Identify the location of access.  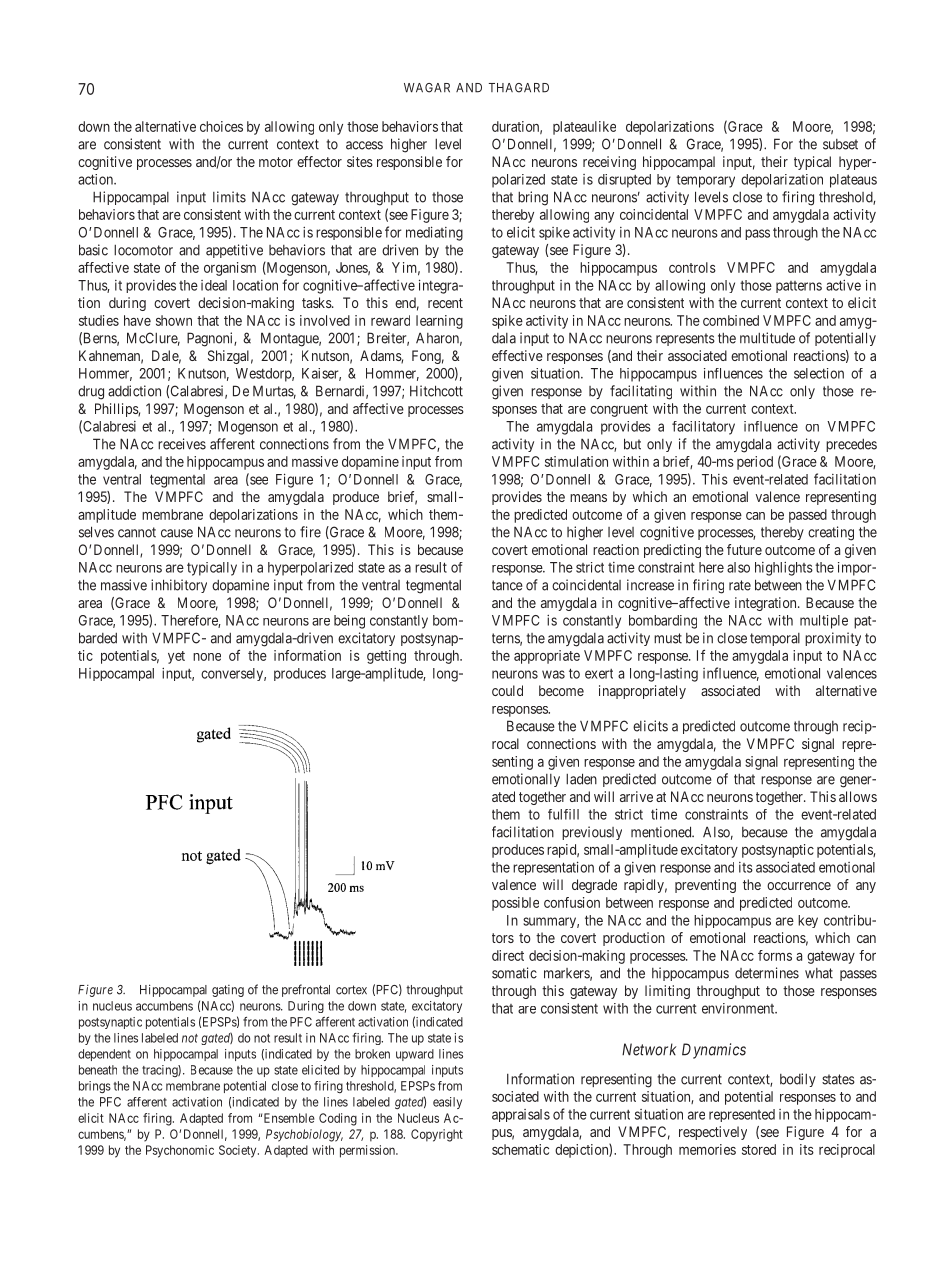
(364, 145).
